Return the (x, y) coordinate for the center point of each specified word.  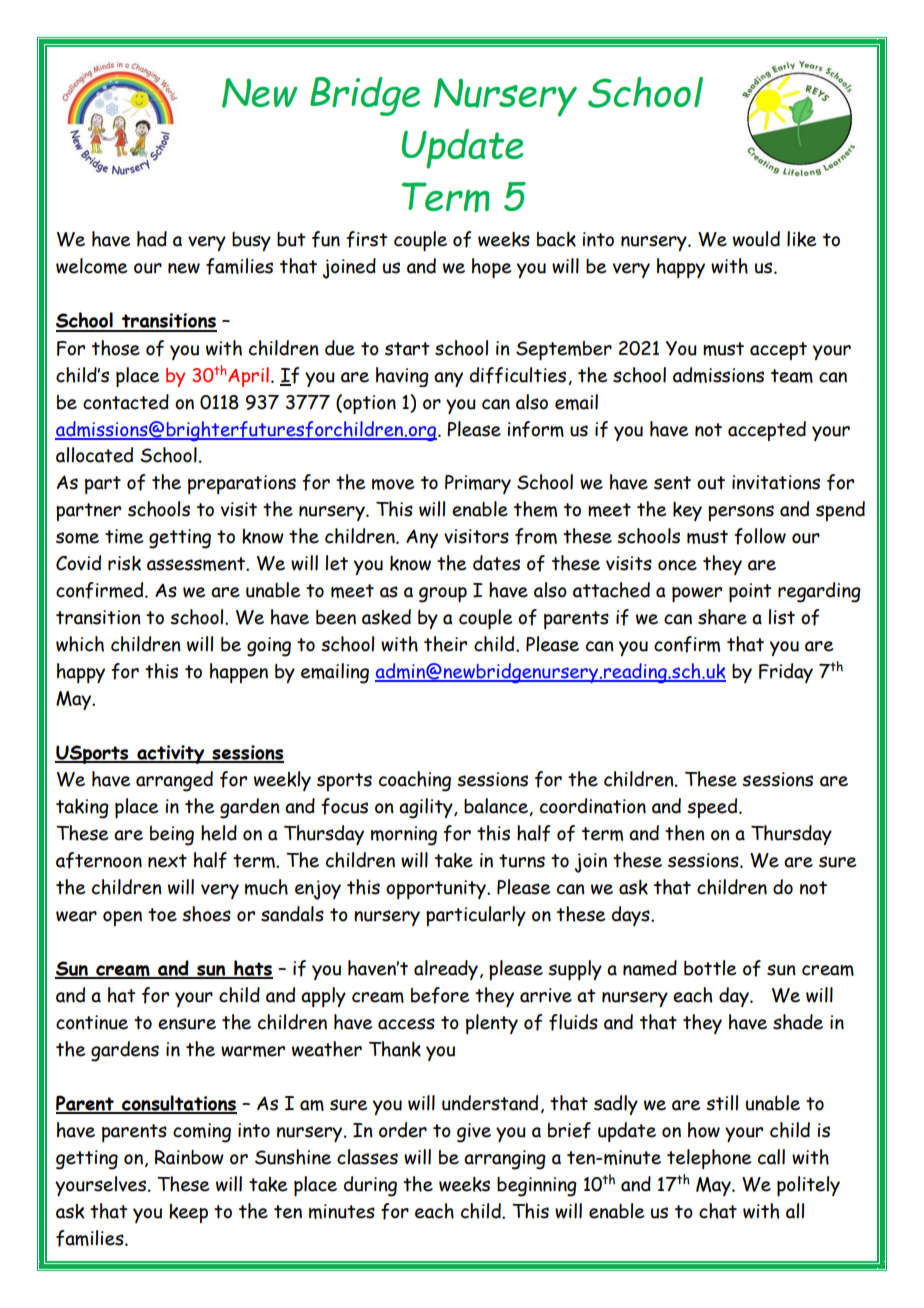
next (167, 861)
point (750, 592)
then (685, 833)
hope (491, 268)
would (756, 239)
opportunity (437, 889)
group (443, 595)
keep (188, 1213)
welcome (91, 266)
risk (124, 563)
